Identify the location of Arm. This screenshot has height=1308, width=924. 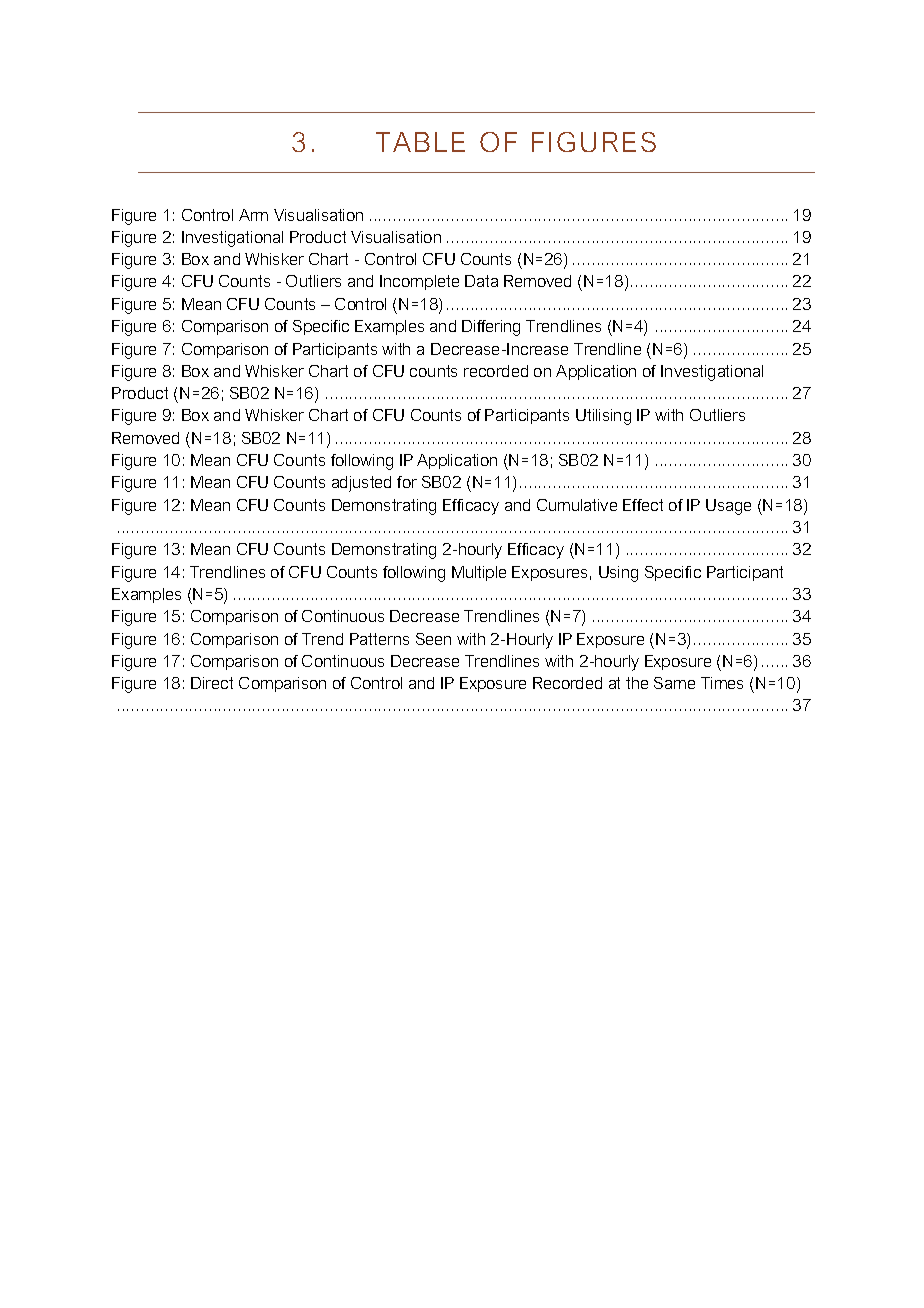
(253, 215).
